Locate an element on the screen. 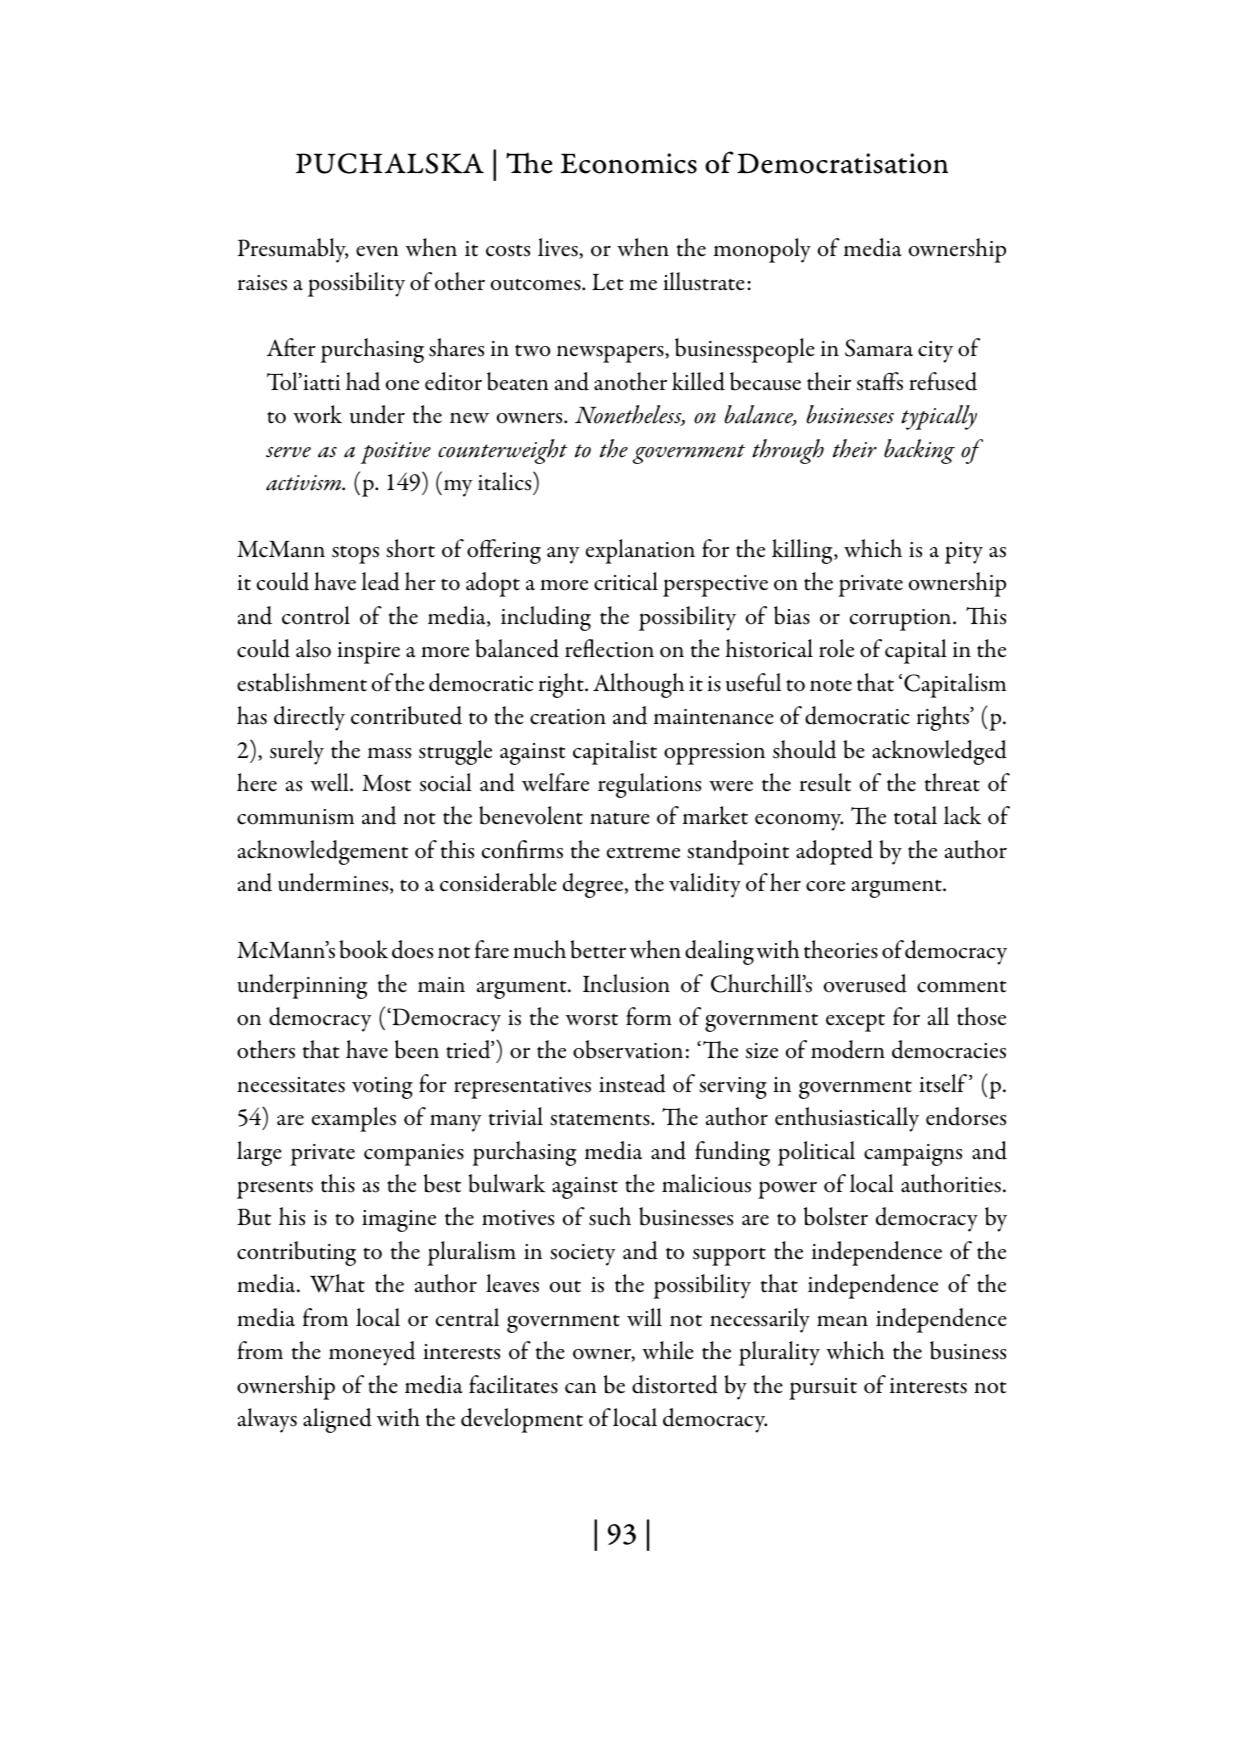  Democratisation is located at coordinates (842, 163).
